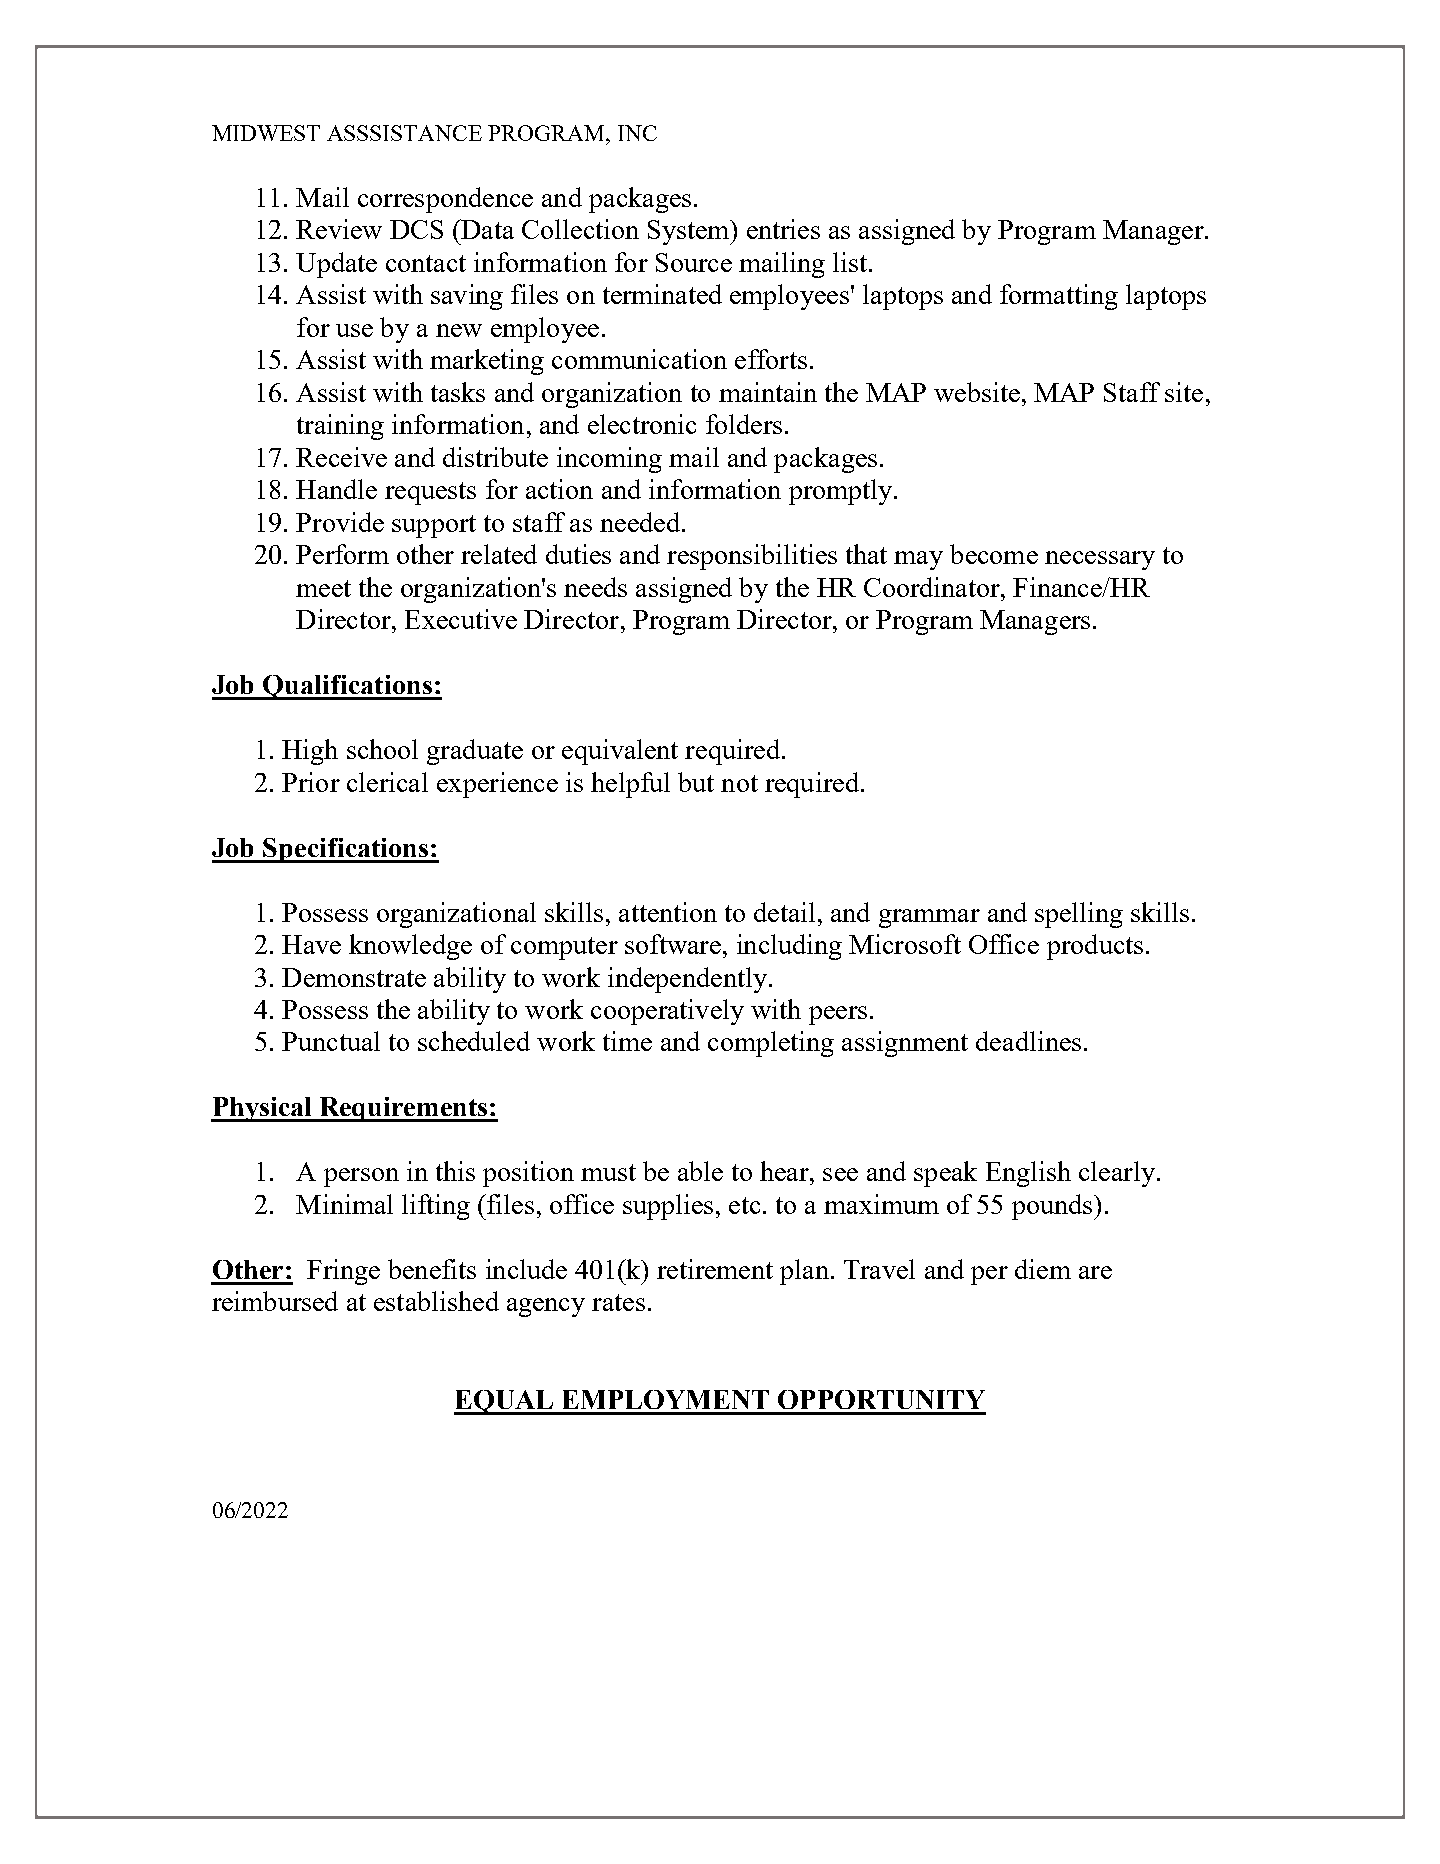  What do you see at coordinates (642, 424) in the screenshot?
I see `electronic` at bounding box center [642, 424].
